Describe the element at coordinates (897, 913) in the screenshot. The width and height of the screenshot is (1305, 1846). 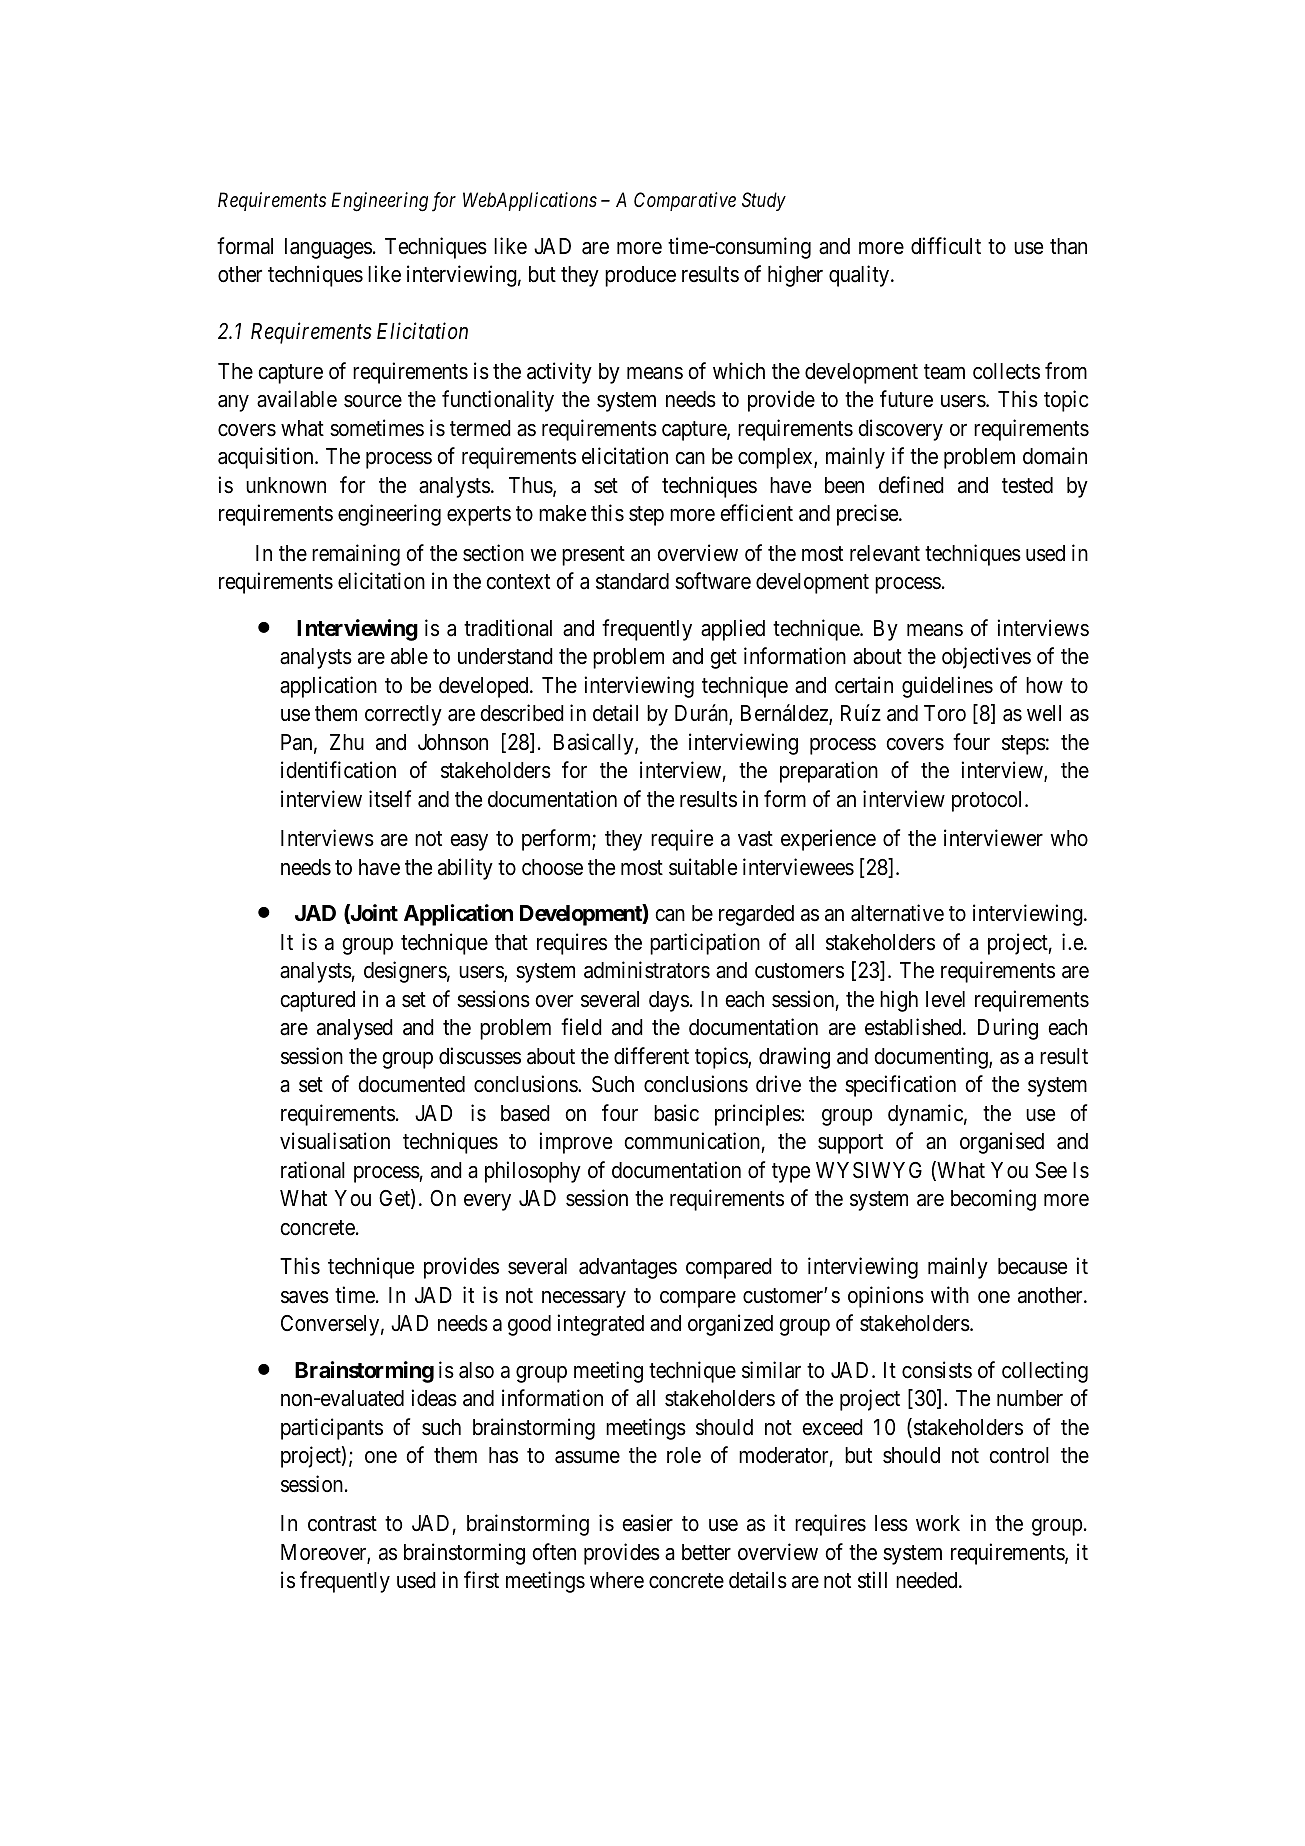
I see `alternative` at that location.
